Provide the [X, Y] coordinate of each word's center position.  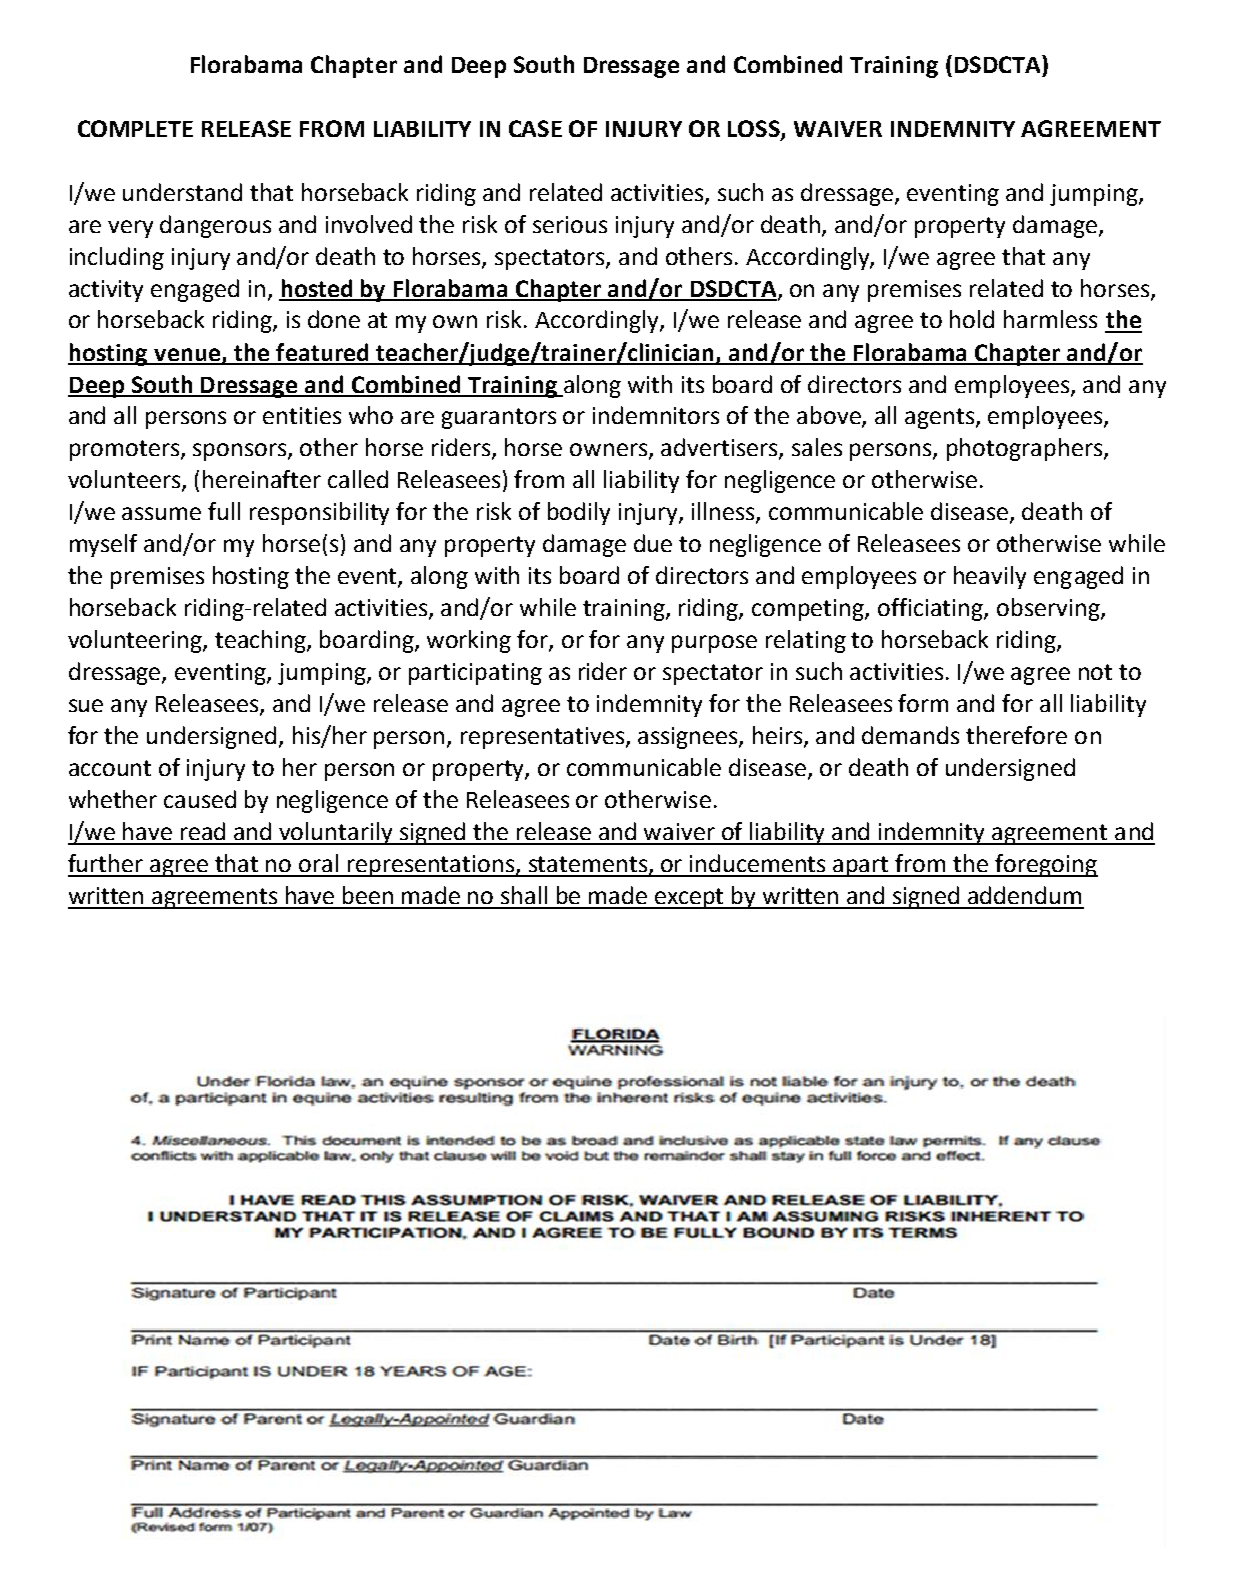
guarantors [499, 418]
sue [86, 705]
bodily [579, 513]
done [334, 319]
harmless [1050, 319]
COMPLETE [135, 128]
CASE [535, 128]
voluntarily [336, 833]
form [923, 703]
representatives [544, 738]
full [224, 511]
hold [972, 319]
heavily [990, 577]
